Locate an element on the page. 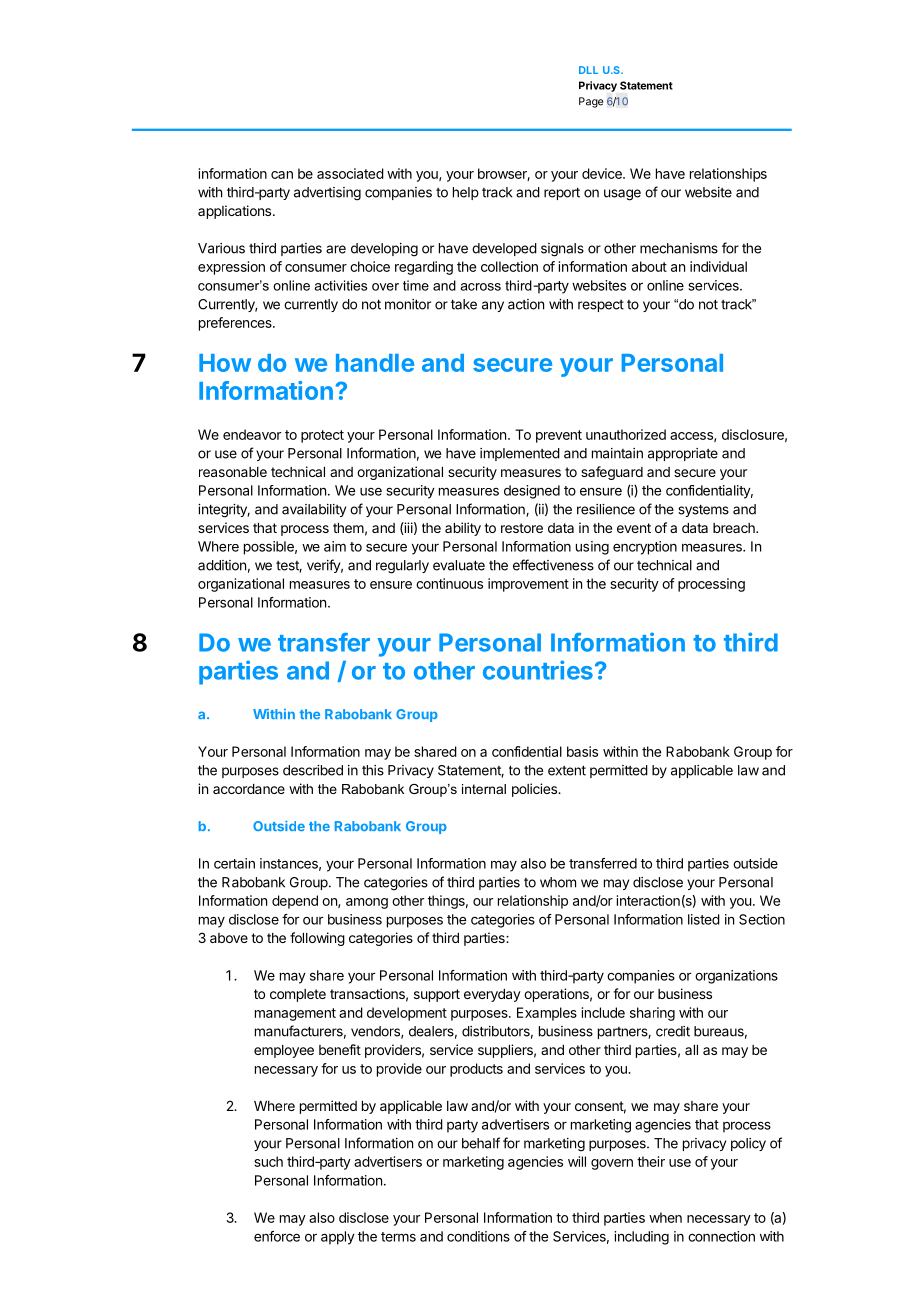 Image resolution: width=924 pixels, height=1308 pixels. listed is located at coordinates (704, 919).
